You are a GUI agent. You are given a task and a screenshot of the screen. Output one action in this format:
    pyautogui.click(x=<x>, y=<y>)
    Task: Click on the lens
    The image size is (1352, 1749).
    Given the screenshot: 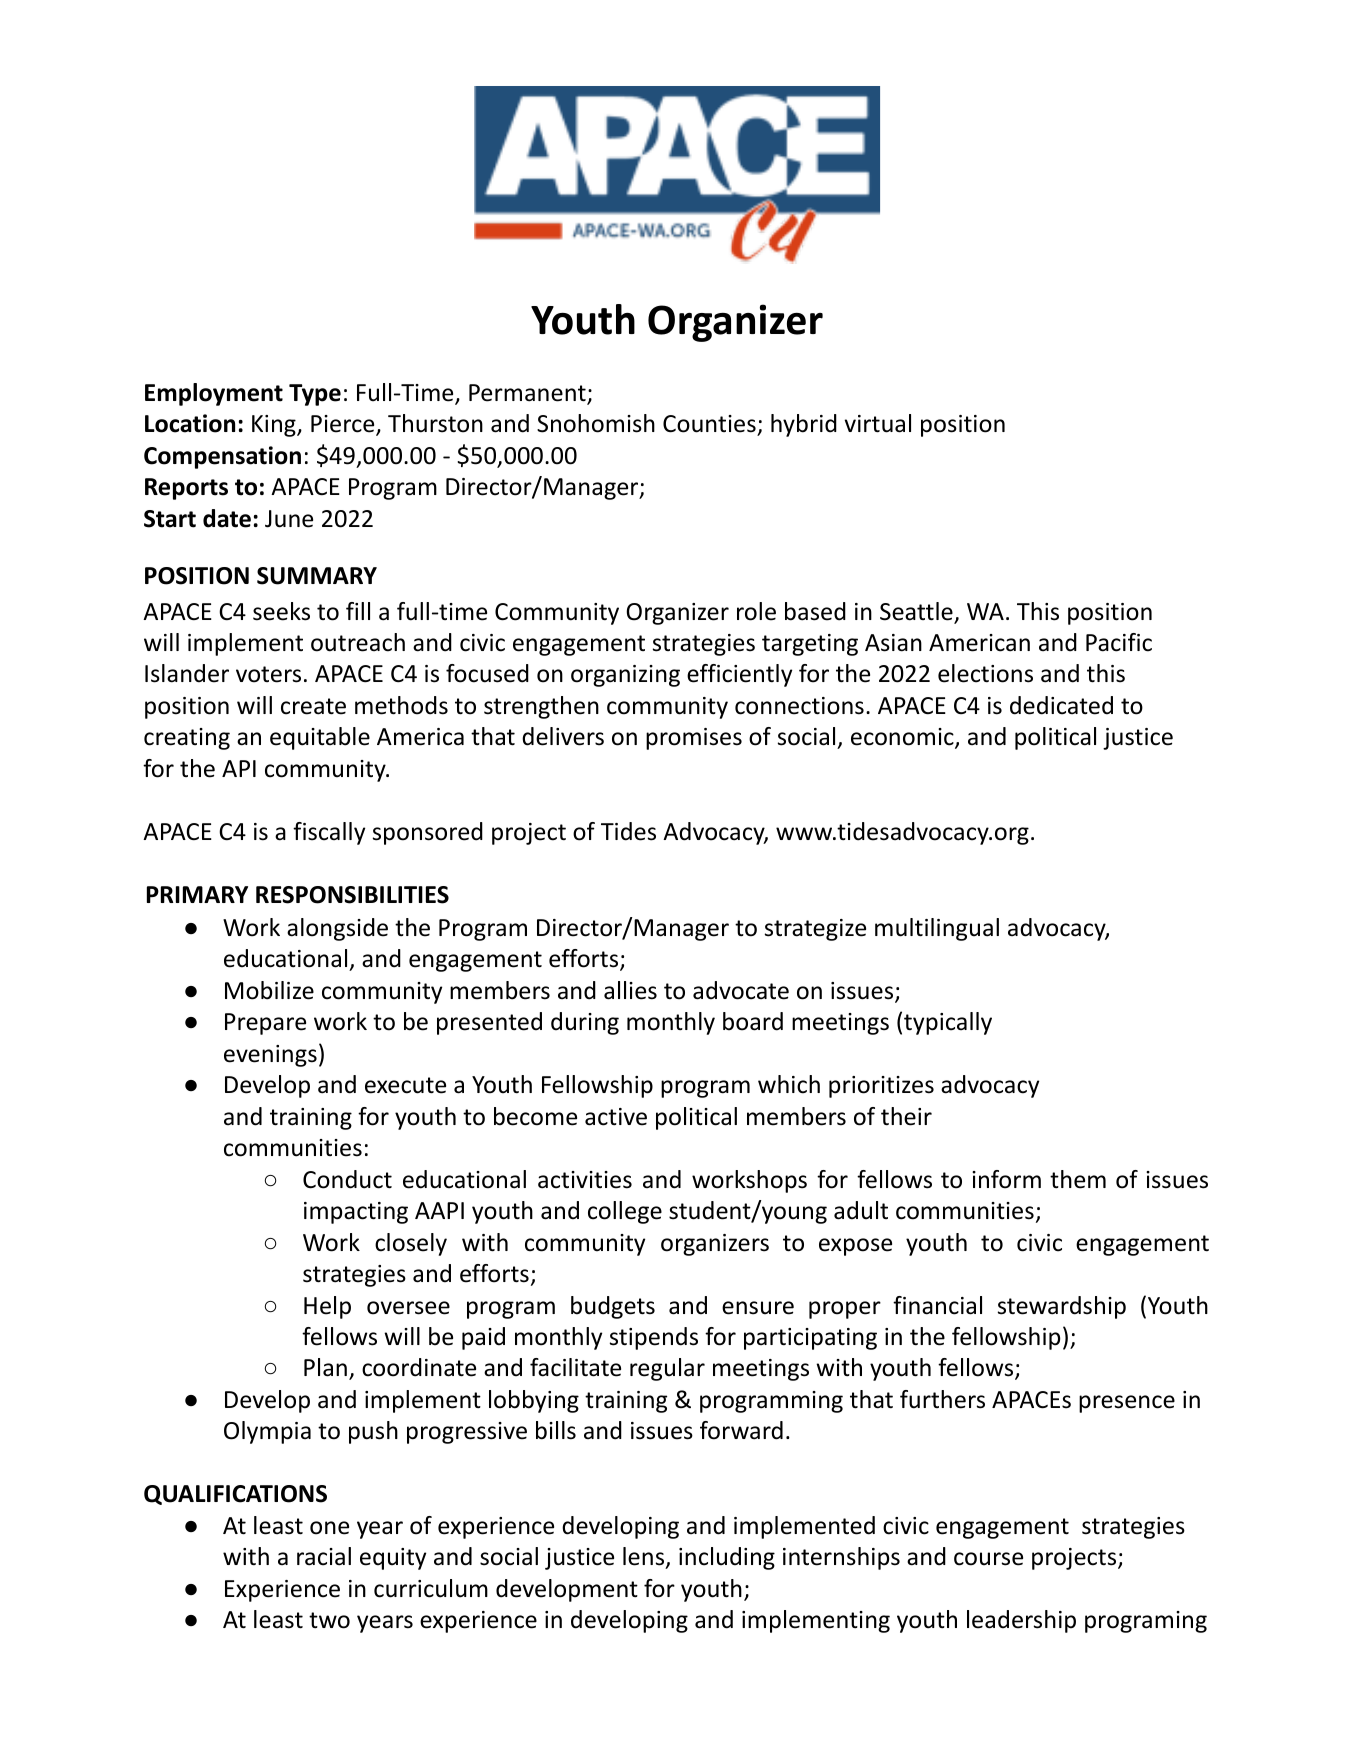 What is the action you would take?
    pyautogui.click(x=643, y=1556)
